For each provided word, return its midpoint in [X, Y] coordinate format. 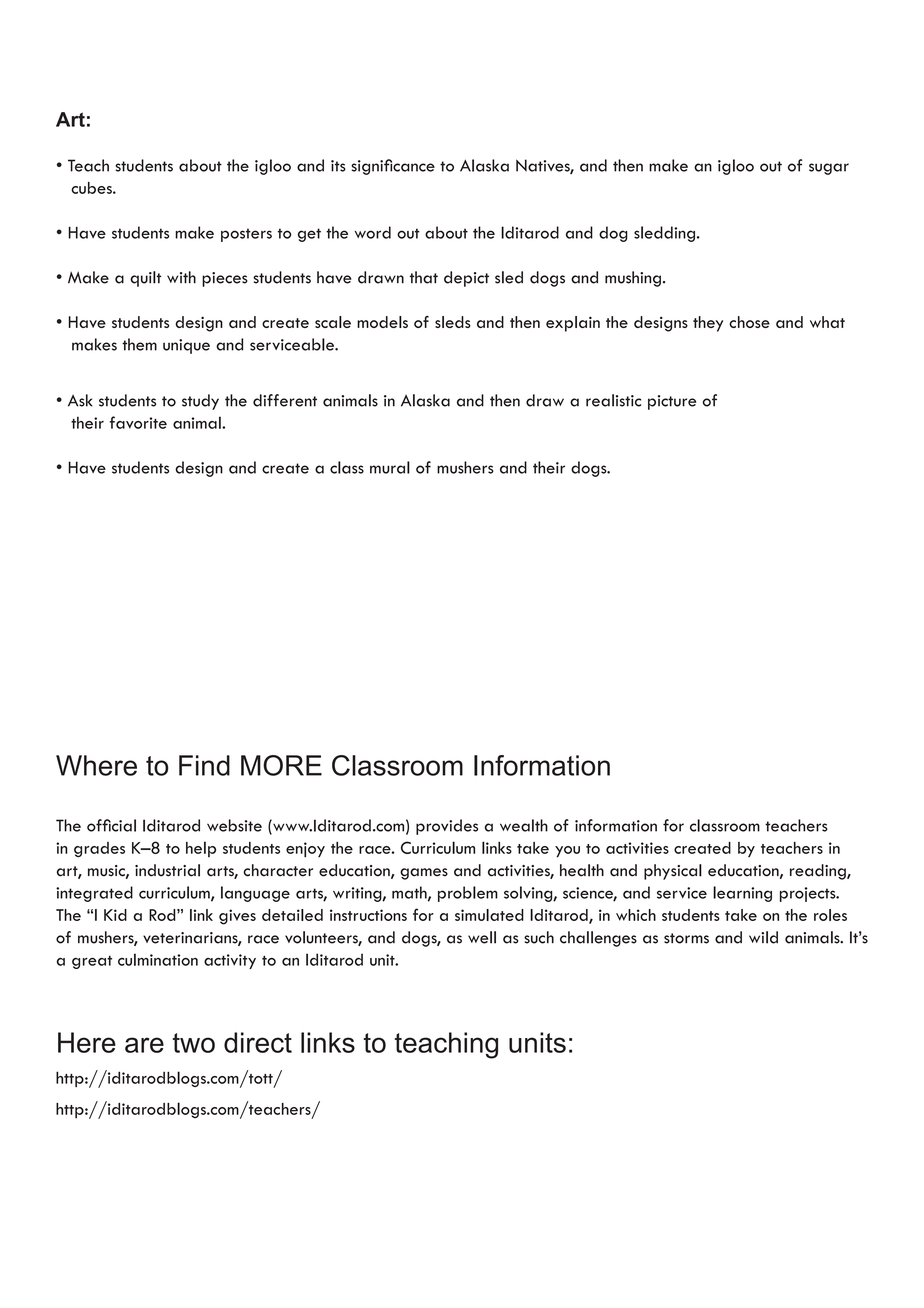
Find [204, 765]
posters [246, 235]
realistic [613, 400]
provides [447, 827]
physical [673, 872]
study [200, 402]
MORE [281, 765]
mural [390, 467]
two [194, 1043]
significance [393, 167]
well [482, 937]
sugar [829, 169]
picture [672, 402]
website [234, 825]
